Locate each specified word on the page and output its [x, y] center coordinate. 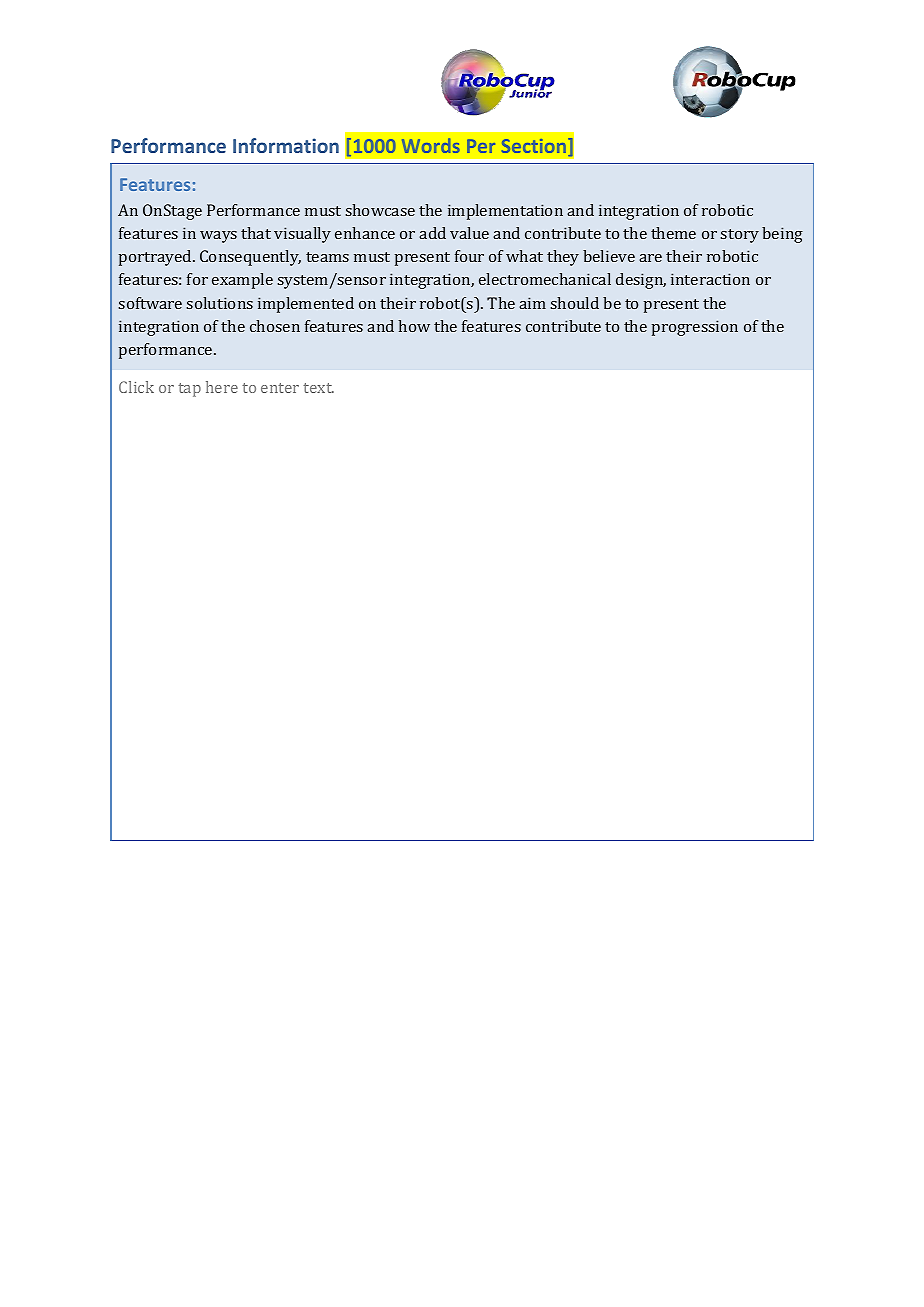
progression [695, 328]
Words [431, 145]
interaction [710, 279]
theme [673, 233]
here [222, 387]
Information [286, 145]
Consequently [250, 258]
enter [280, 388]
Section [535, 147]
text [319, 388]
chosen [275, 326]
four [469, 256]
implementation [505, 212]
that [256, 233]
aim [532, 303]
